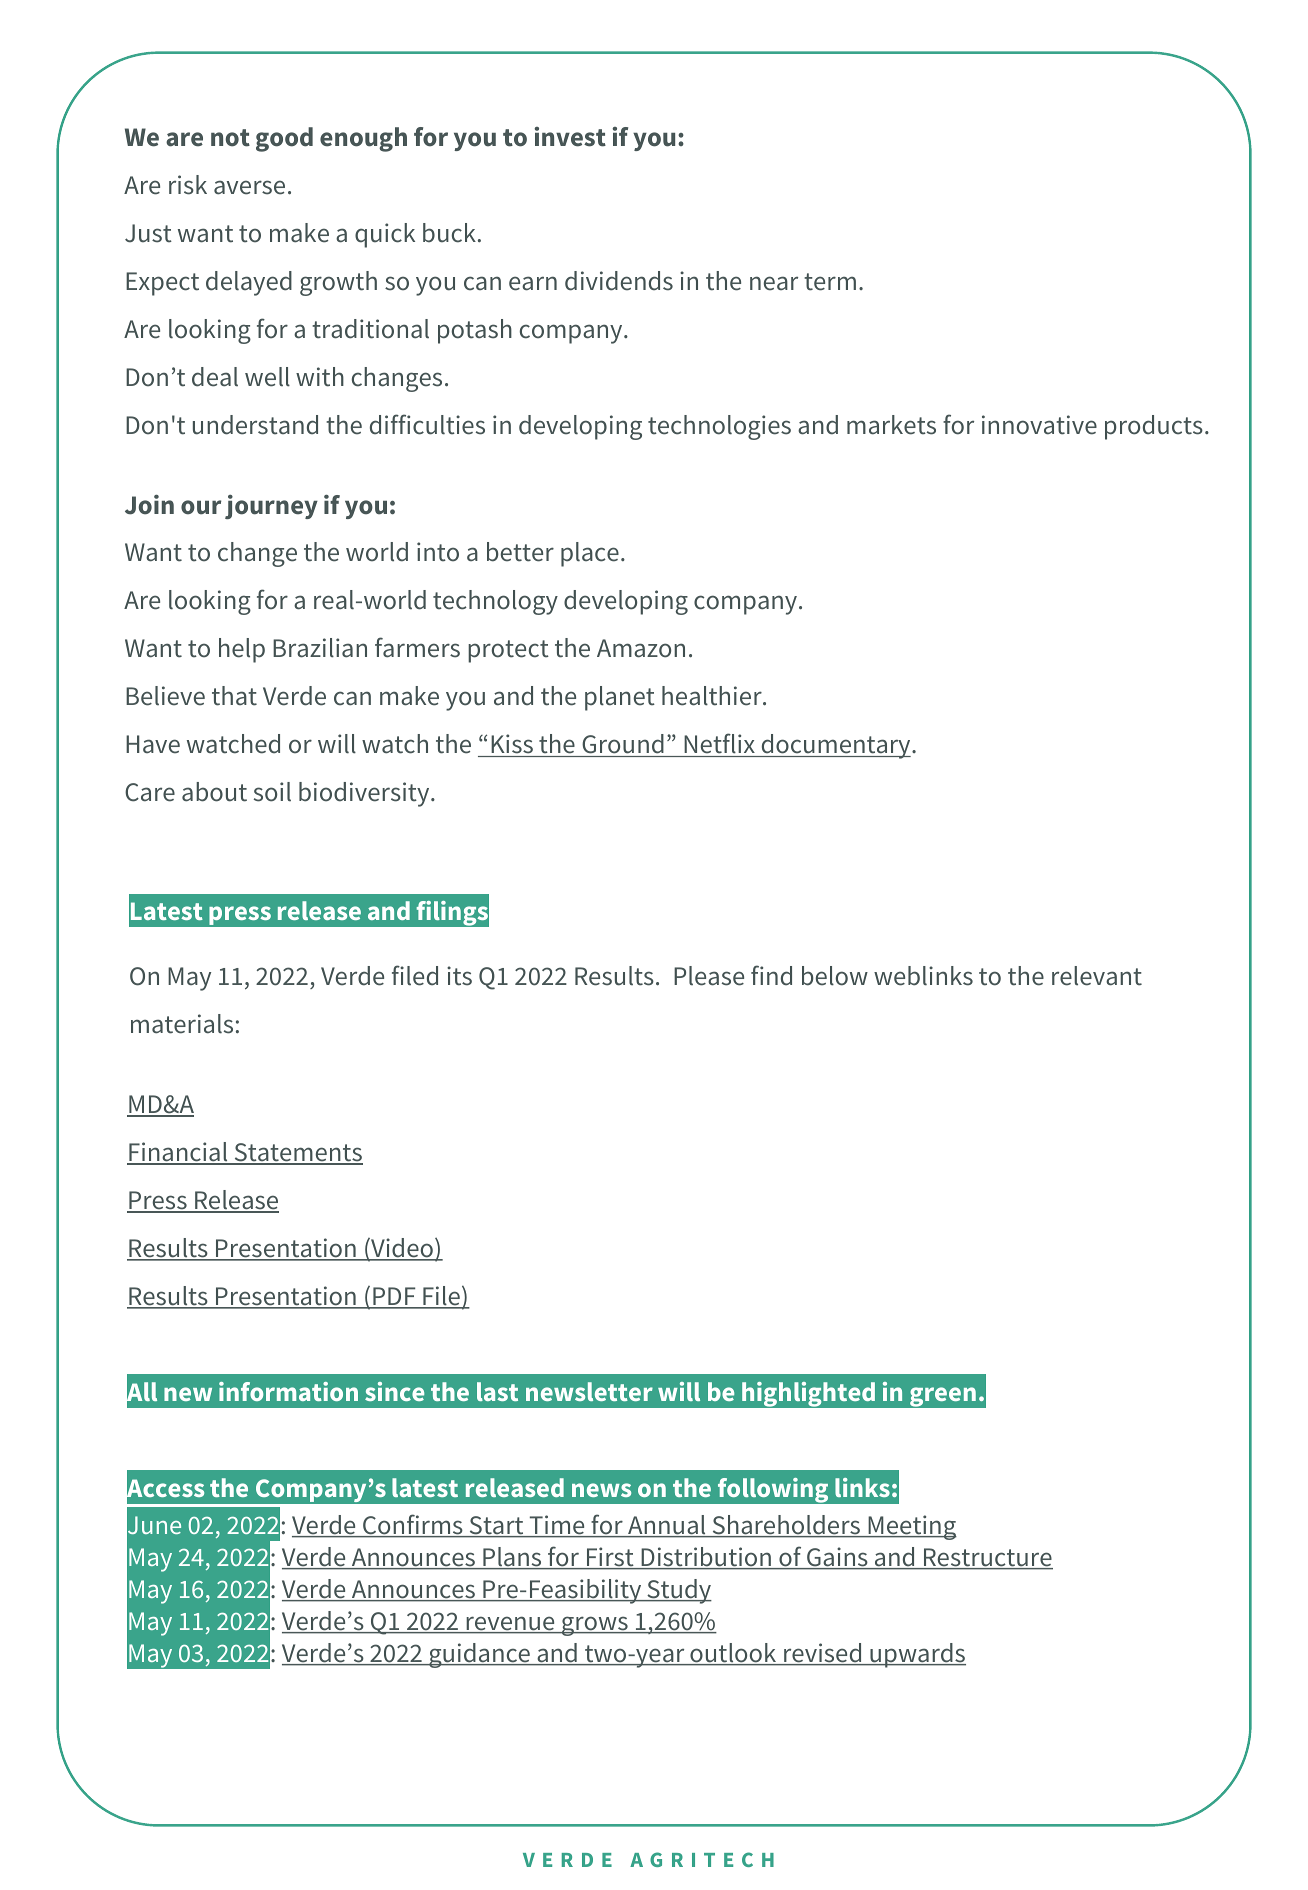 This image has width=1308, height=1890. I want to click on Study, so click(678, 1591).
